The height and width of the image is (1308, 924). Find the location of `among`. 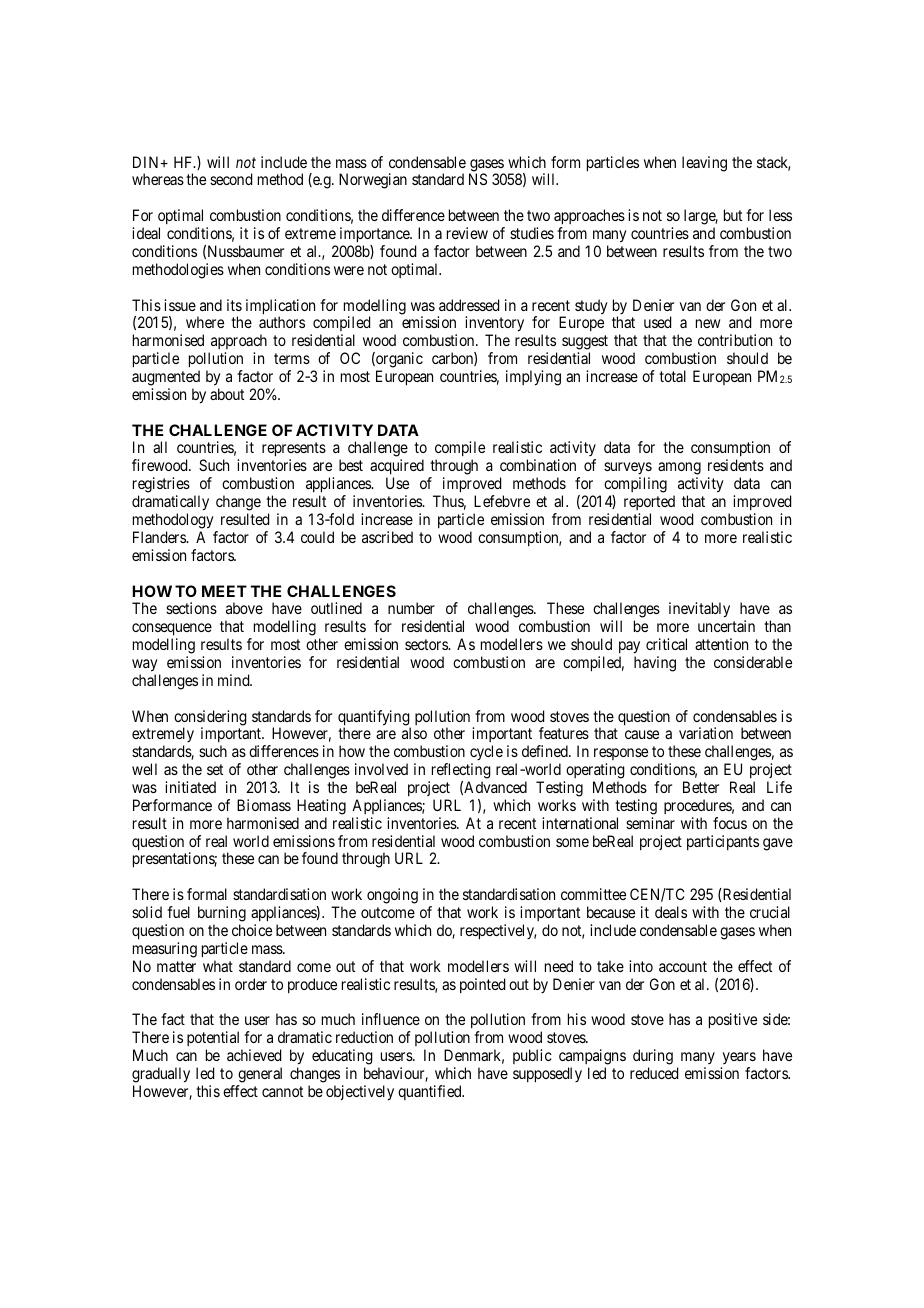

among is located at coordinates (679, 470).
